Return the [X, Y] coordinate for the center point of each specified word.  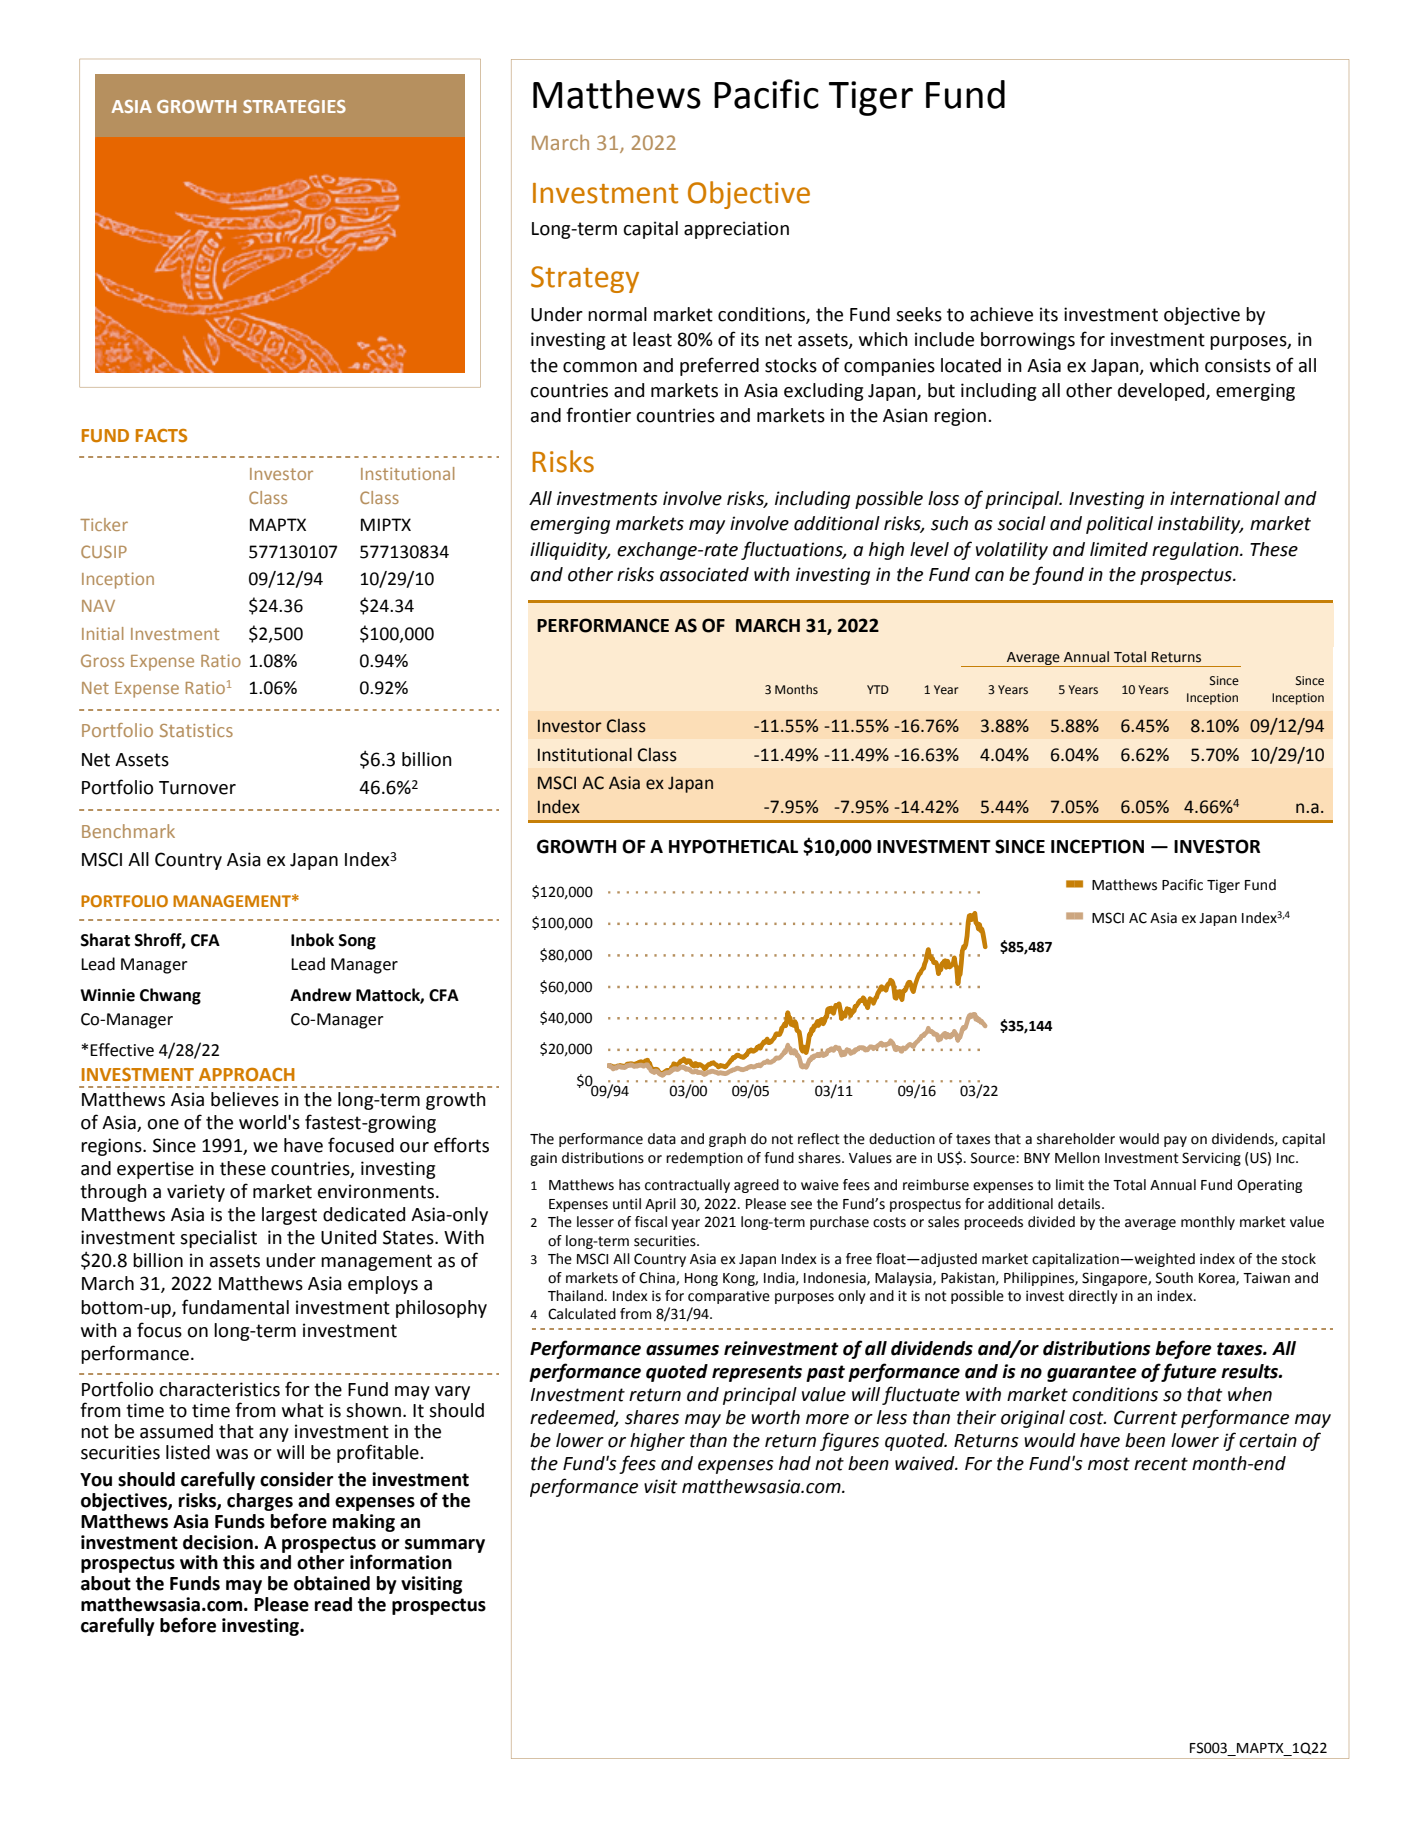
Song [357, 942]
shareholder [1076, 1139]
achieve [1001, 314]
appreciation [736, 230]
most [1109, 1464]
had [795, 1463]
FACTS [161, 436]
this [239, 1562]
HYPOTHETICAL [733, 846]
